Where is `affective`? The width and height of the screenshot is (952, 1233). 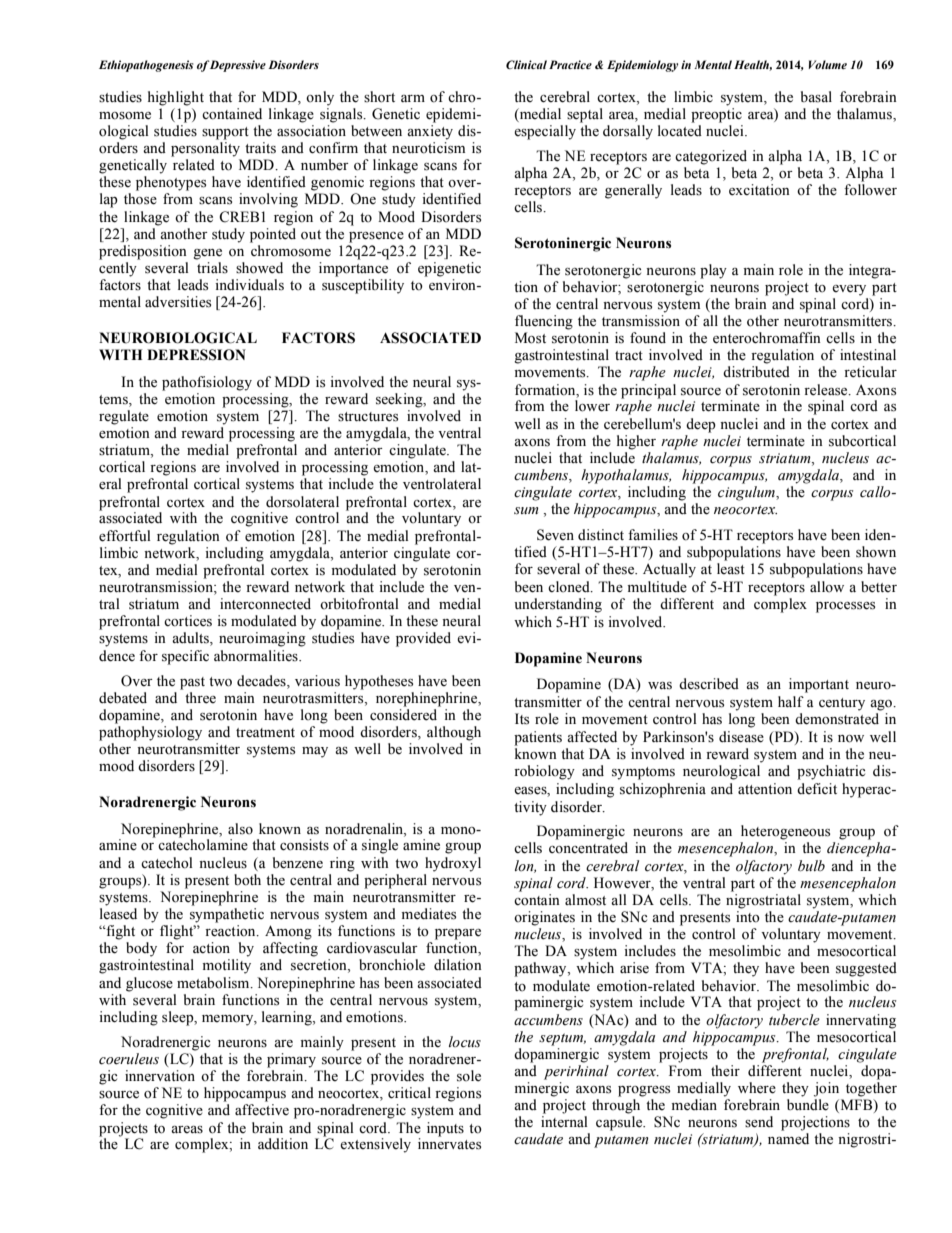
affective is located at coordinates (262, 1110).
